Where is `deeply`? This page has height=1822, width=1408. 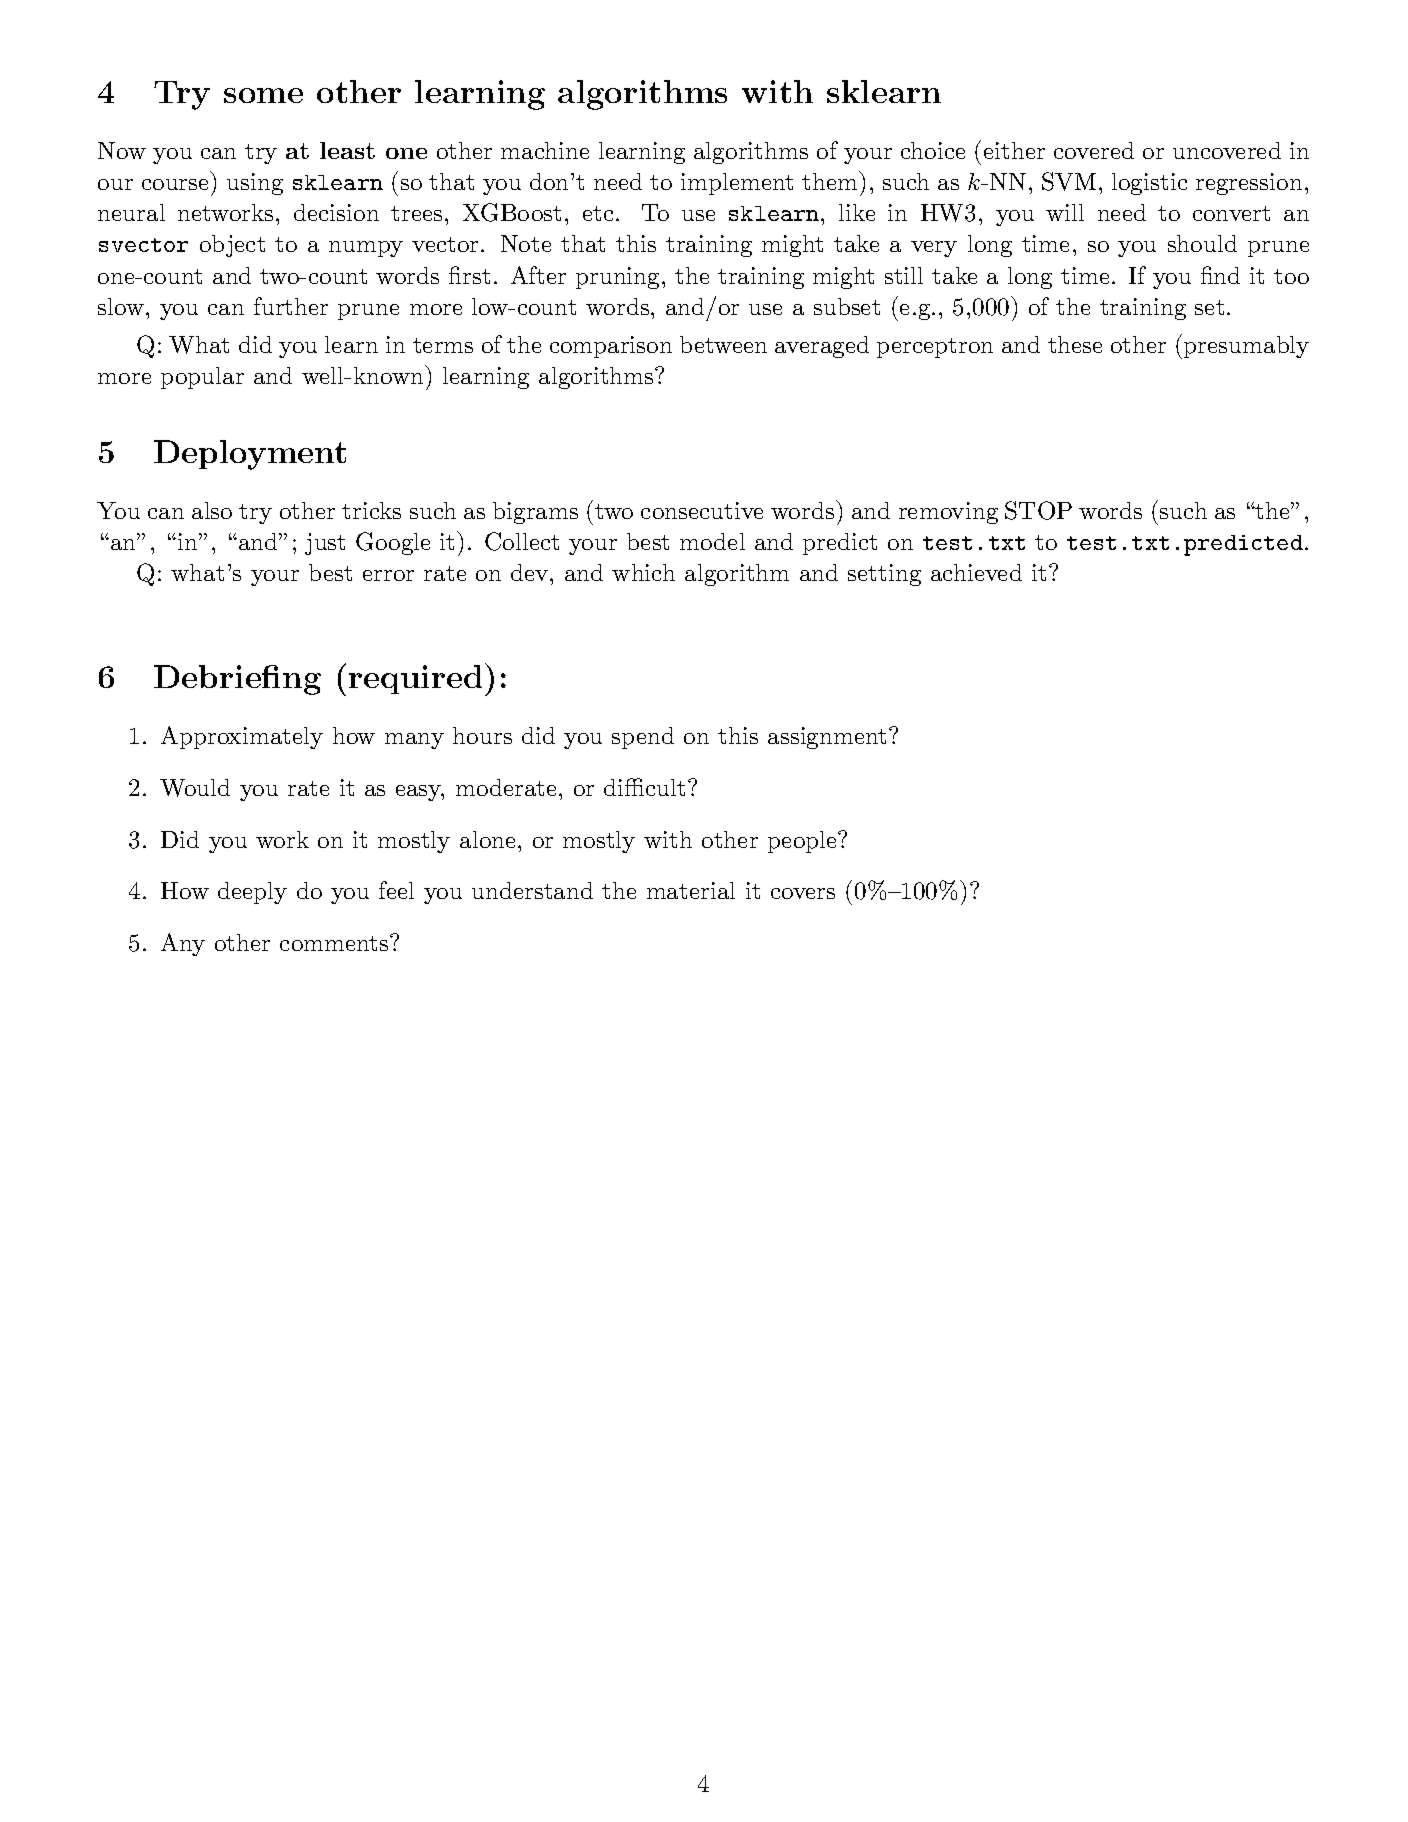
deeply is located at coordinates (252, 893).
